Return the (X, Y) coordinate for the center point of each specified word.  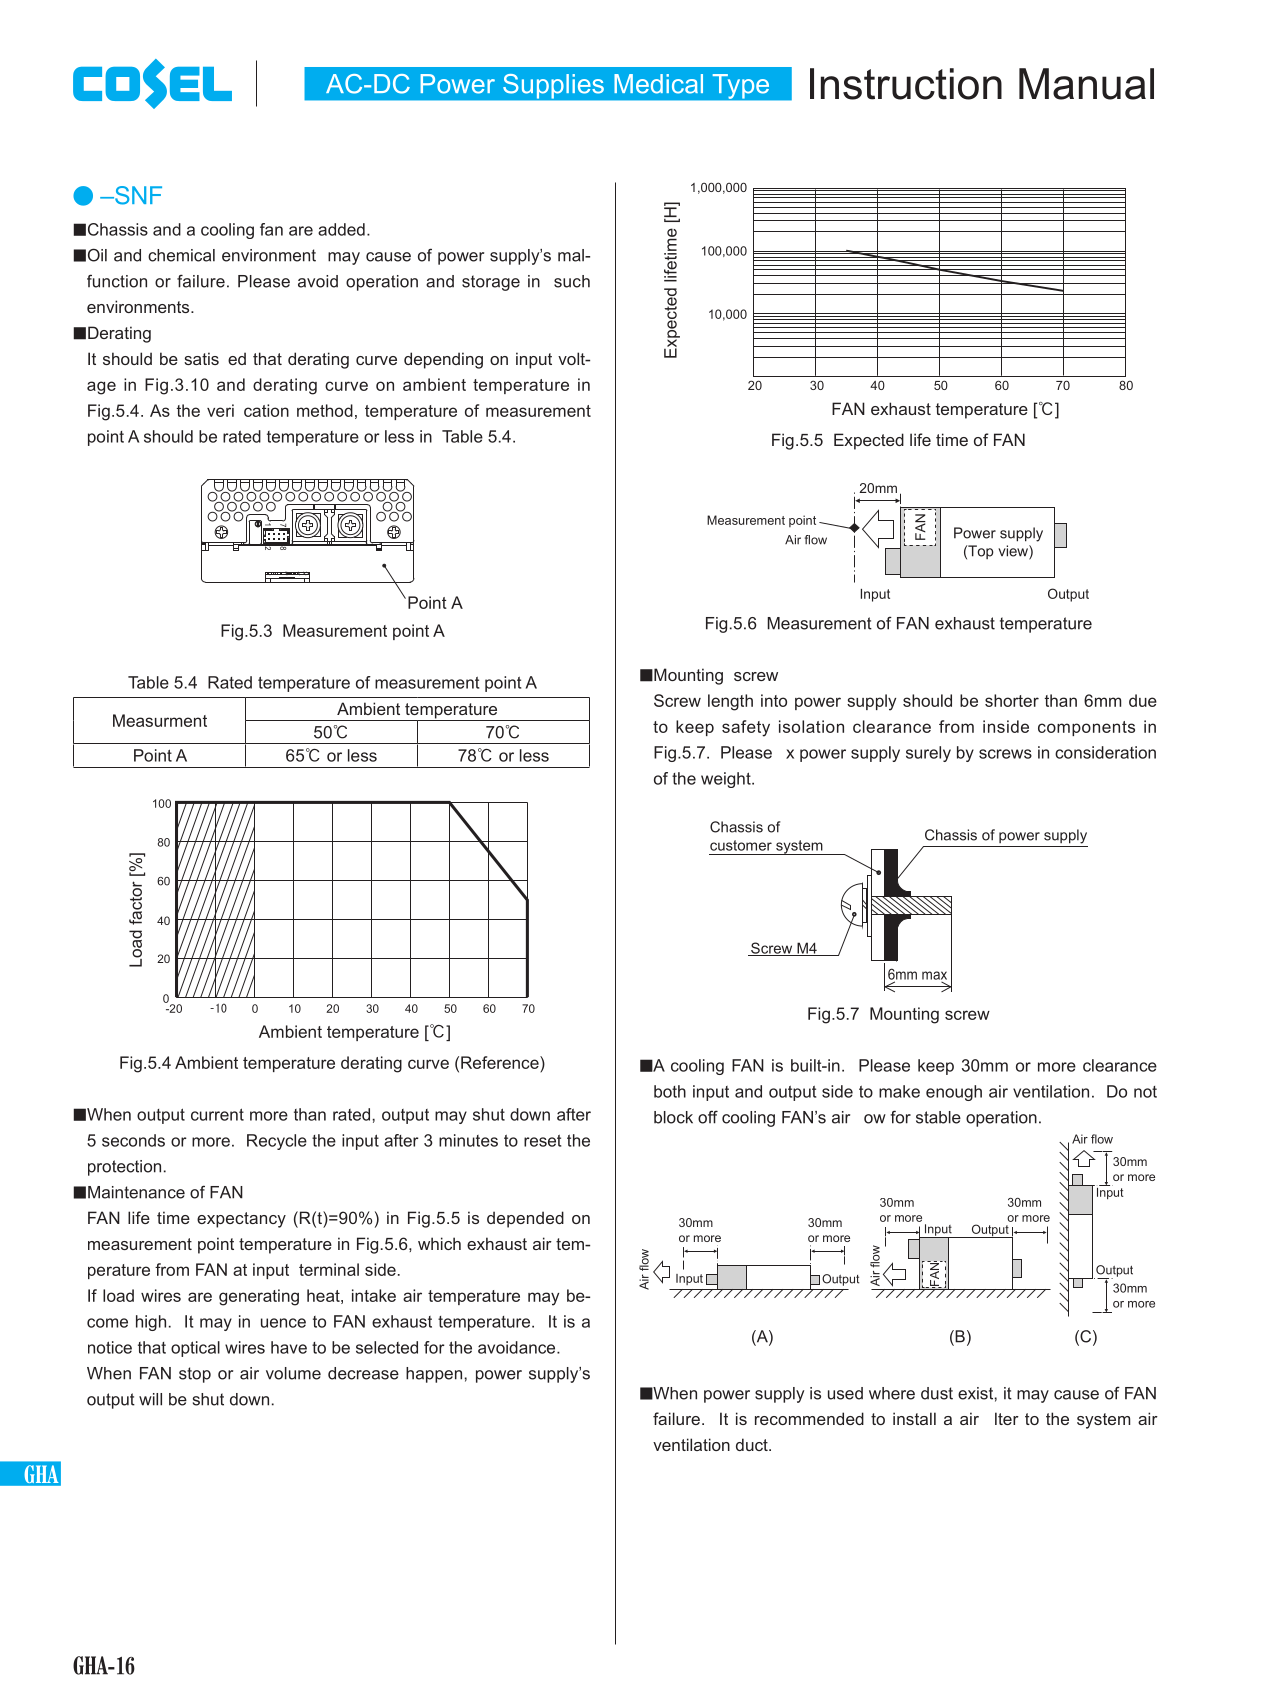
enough (954, 1093)
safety (746, 728)
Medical (658, 84)
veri (220, 410)
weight (727, 780)
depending (443, 360)
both (670, 1091)
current (217, 1114)
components (1086, 728)
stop (195, 1375)
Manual (1086, 84)
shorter (1012, 700)
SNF (137, 195)
